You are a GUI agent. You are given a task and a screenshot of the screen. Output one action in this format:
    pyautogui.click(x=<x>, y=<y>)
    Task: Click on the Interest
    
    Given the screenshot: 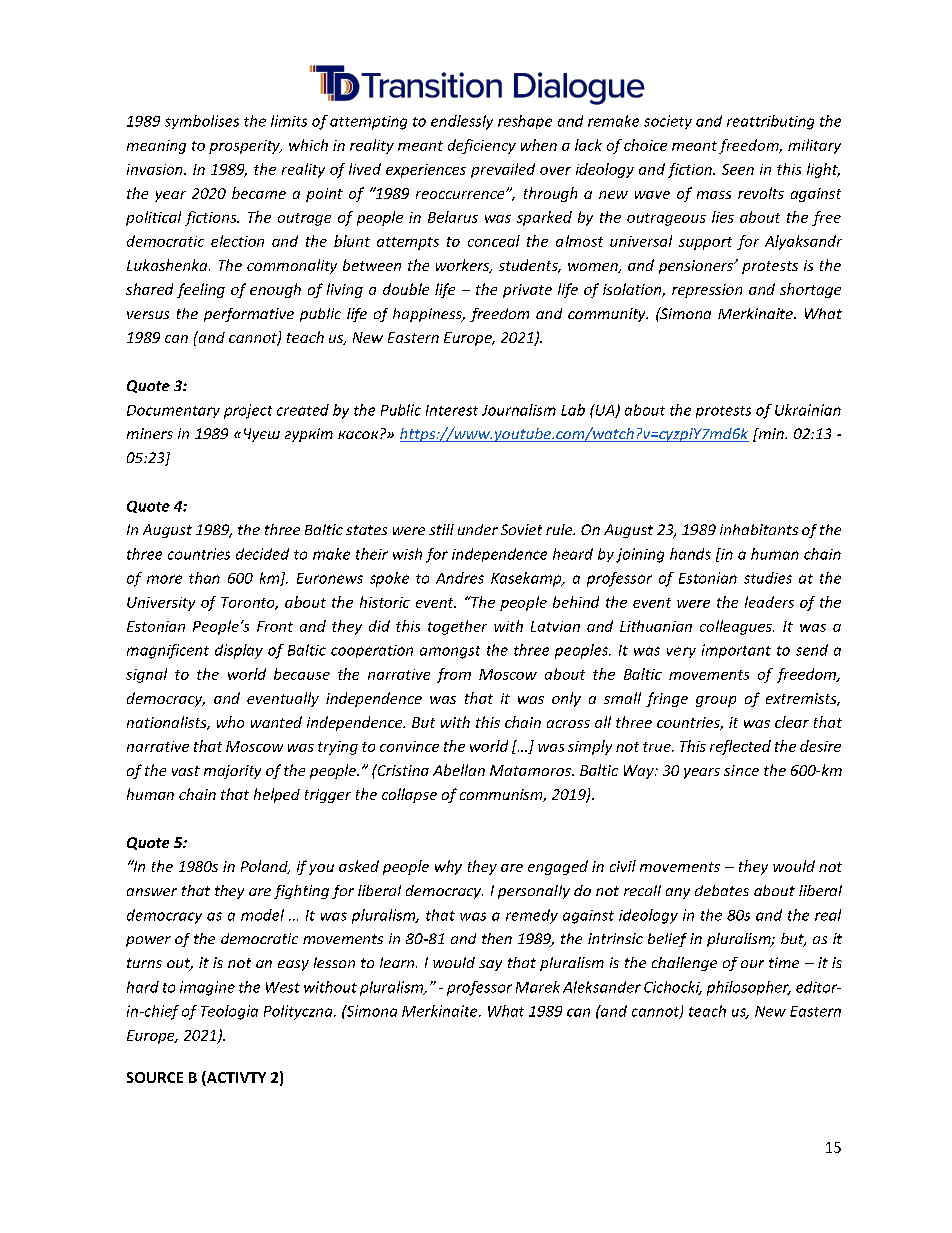 What is the action you would take?
    pyautogui.click(x=452, y=410)
